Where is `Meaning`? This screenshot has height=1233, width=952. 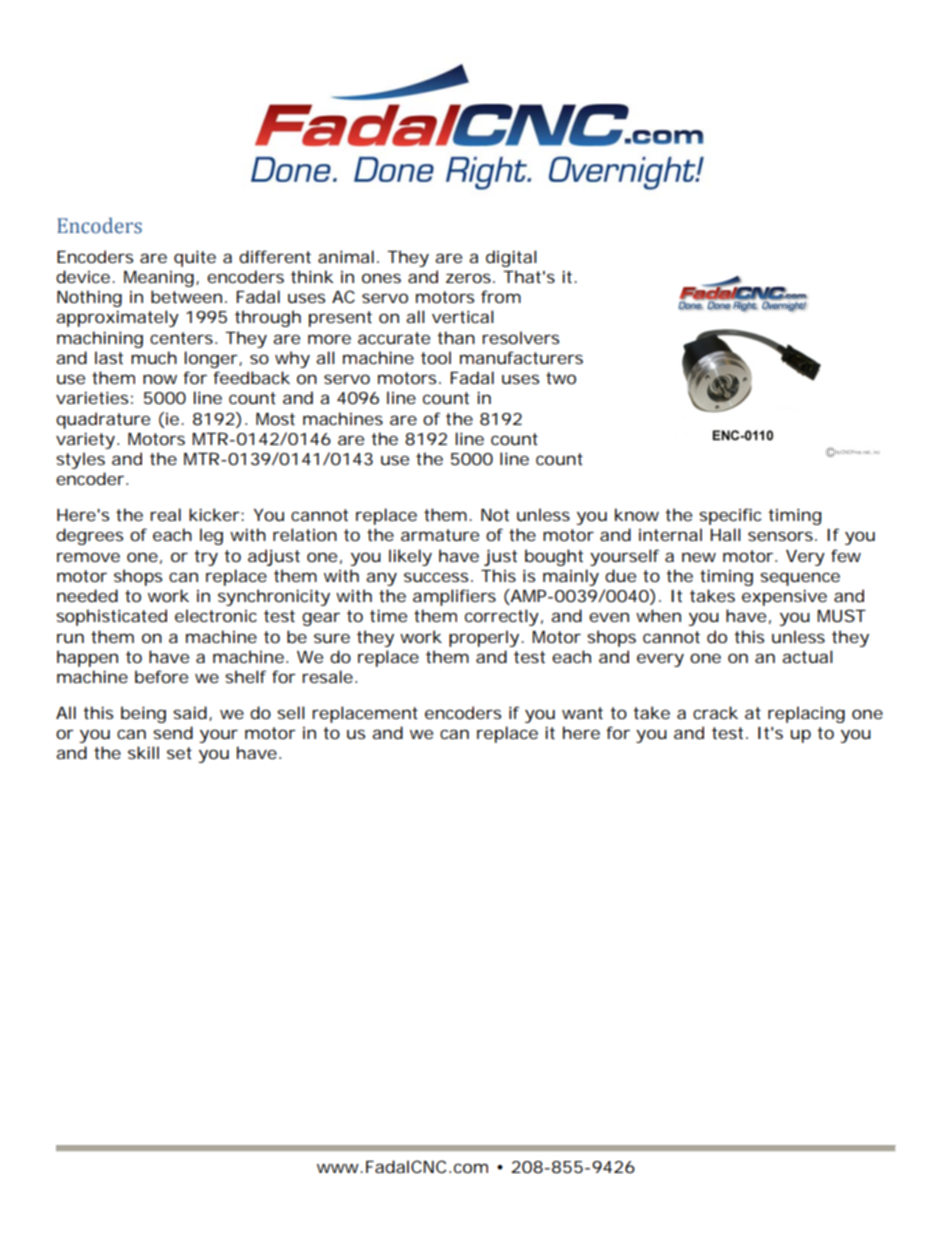 Meaning is located at coordinates (160, 279).
